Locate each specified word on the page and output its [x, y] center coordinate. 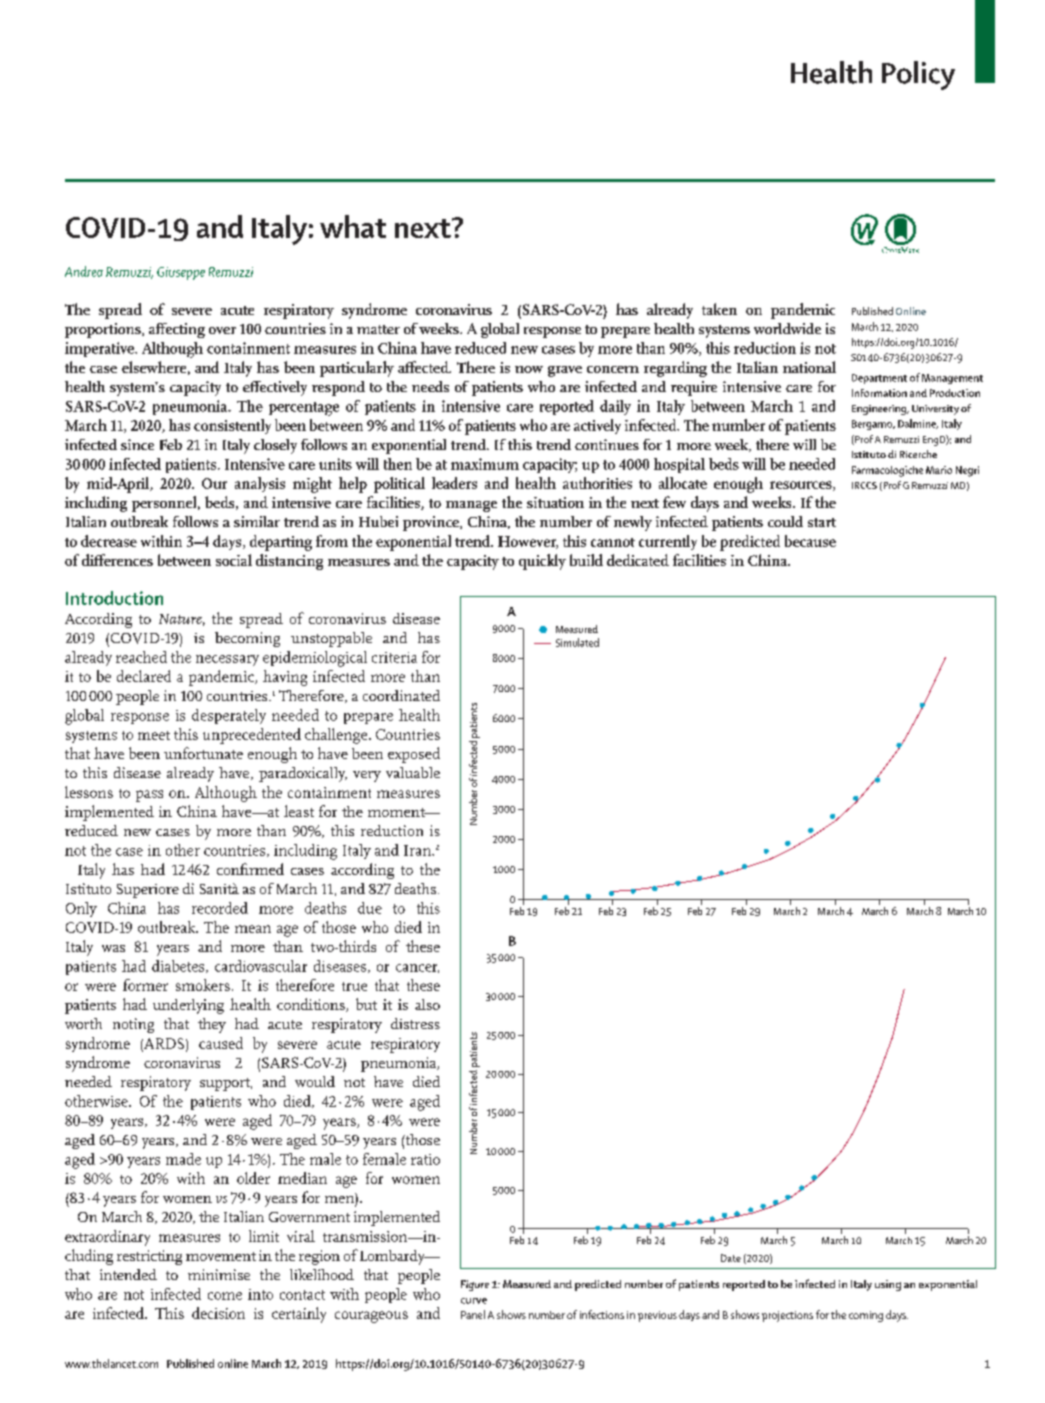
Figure [475, 1285]
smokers [203, 985]
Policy [918, 75]
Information [879, 393]
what [353, 226]
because [810, 541]
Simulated [577, 642]
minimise [219, 1274]
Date [731, 1258]
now [529, 369]
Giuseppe [181, 273]
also [427, 1004]
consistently [232, 426]
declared [144, 676]
